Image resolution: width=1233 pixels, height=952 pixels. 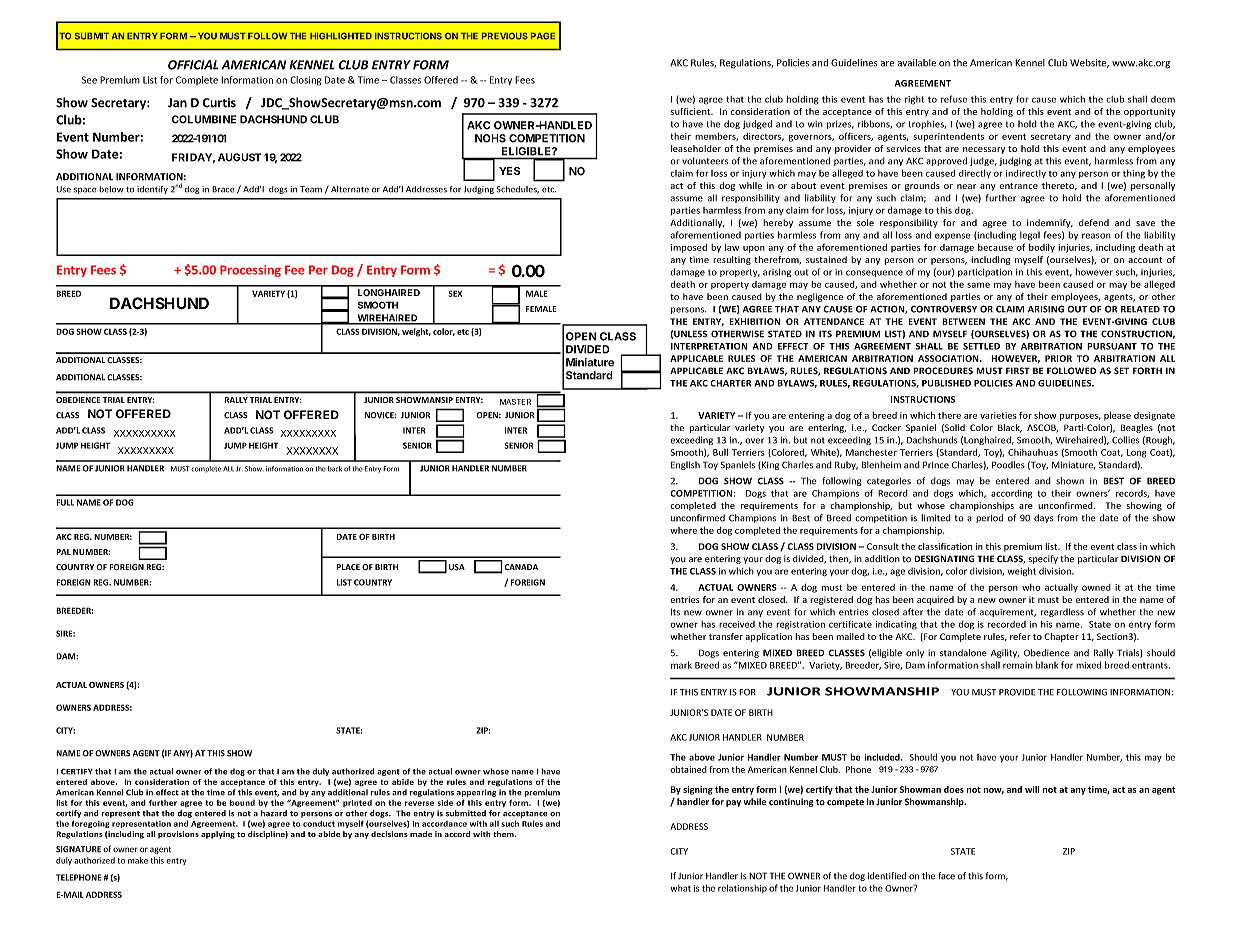 What do you see at coordinates (177, 103) in the image?
I see `Jan` at bounding box center [177, 103].
